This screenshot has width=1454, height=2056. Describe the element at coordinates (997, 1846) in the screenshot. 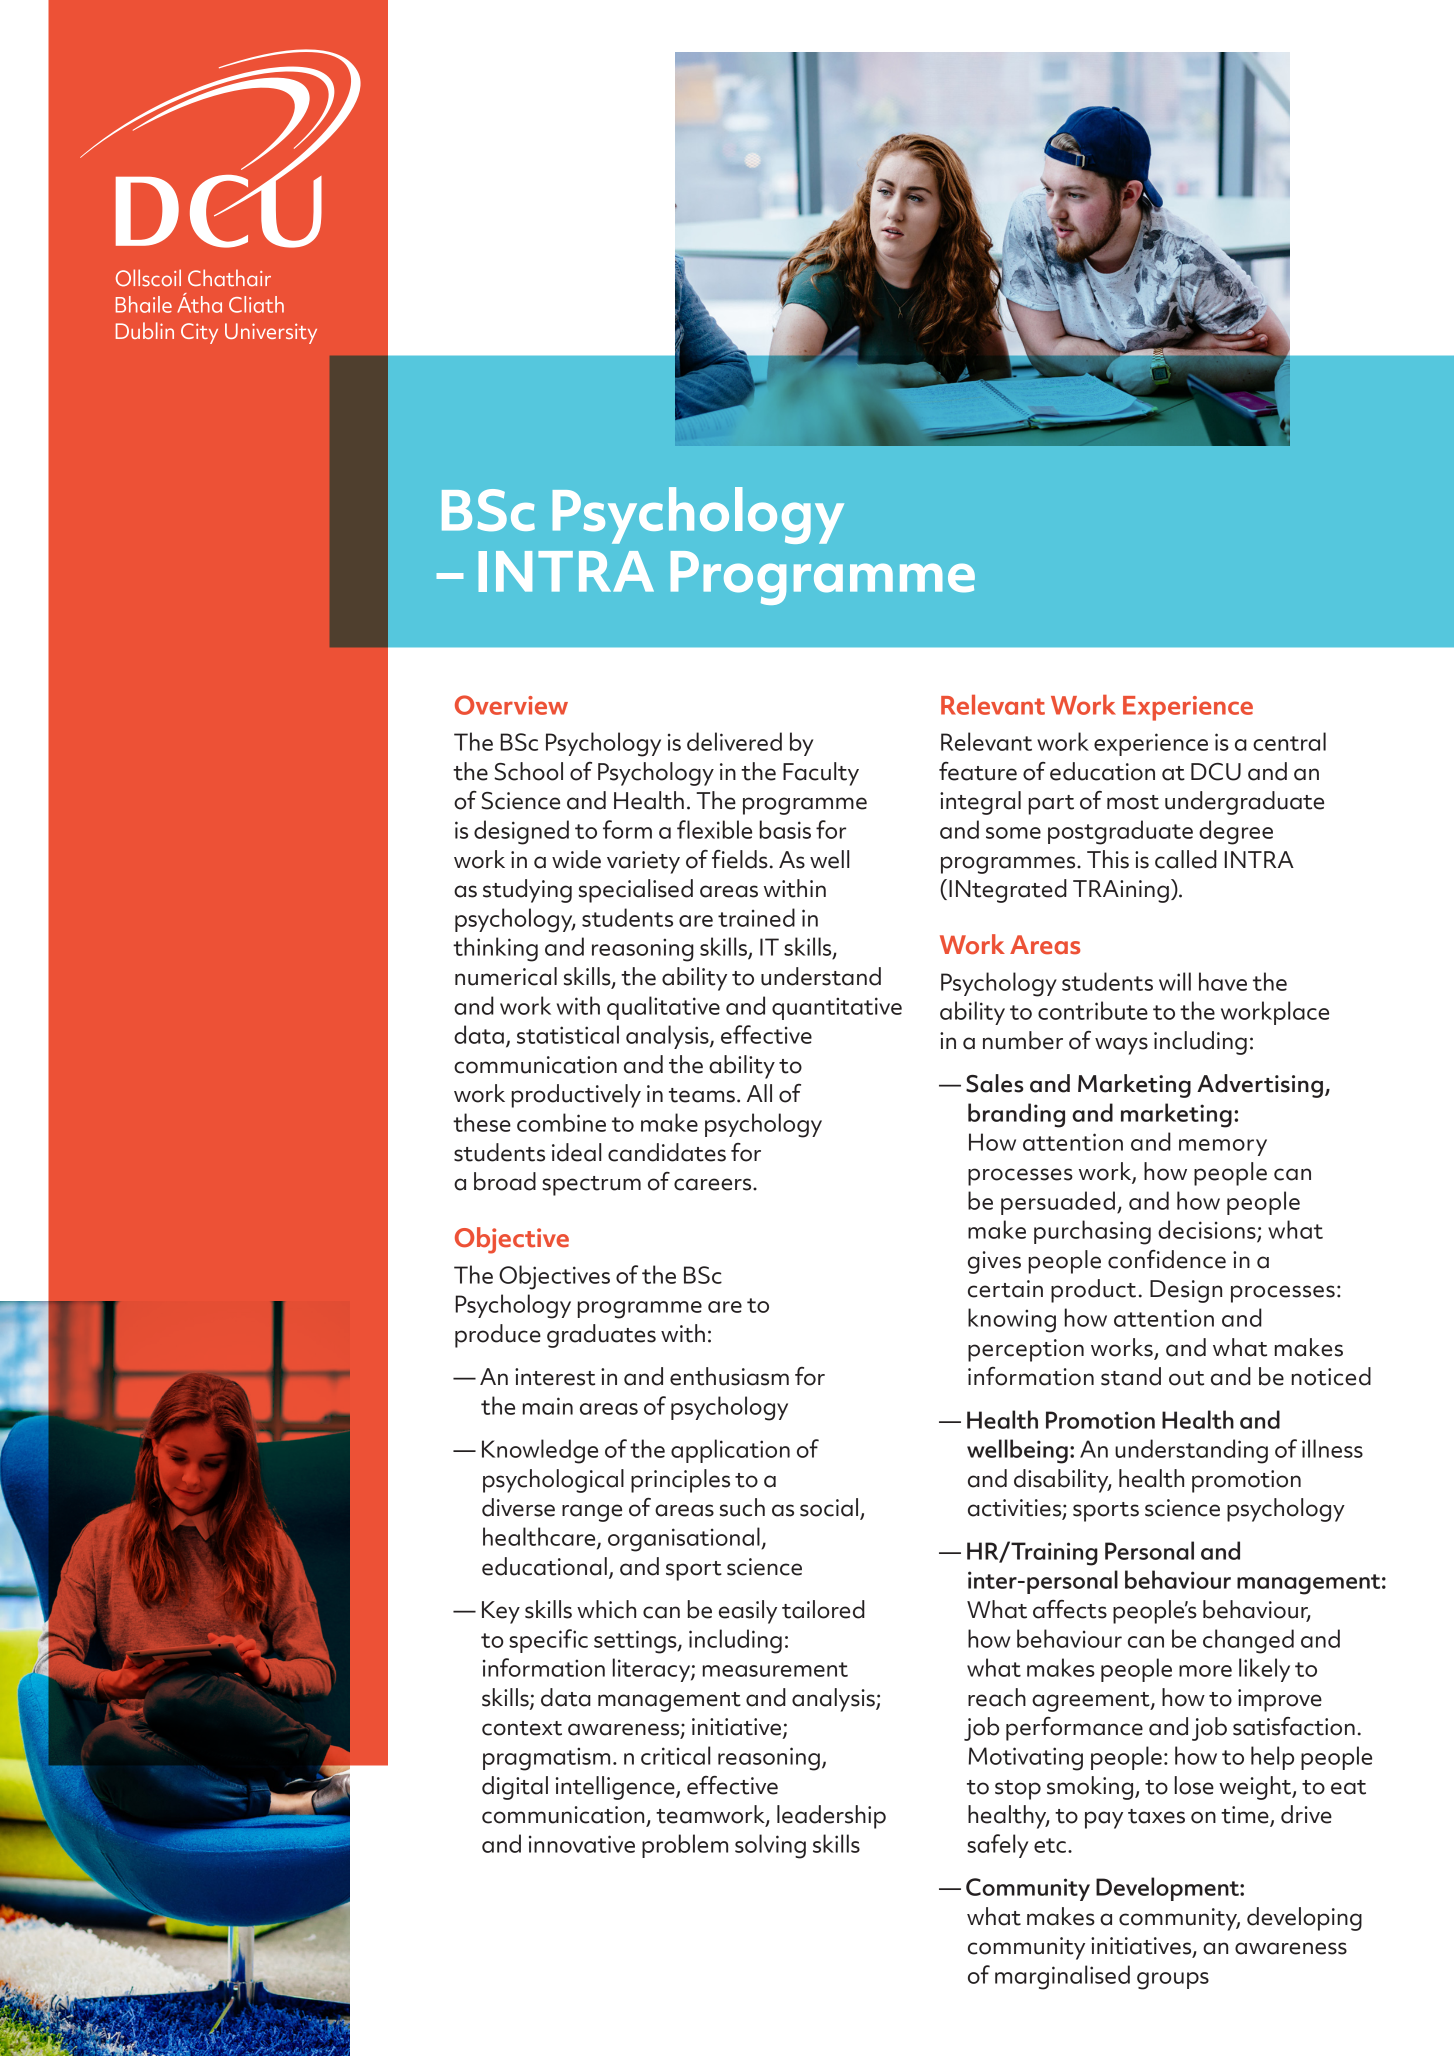

I see `safely` at that location.
